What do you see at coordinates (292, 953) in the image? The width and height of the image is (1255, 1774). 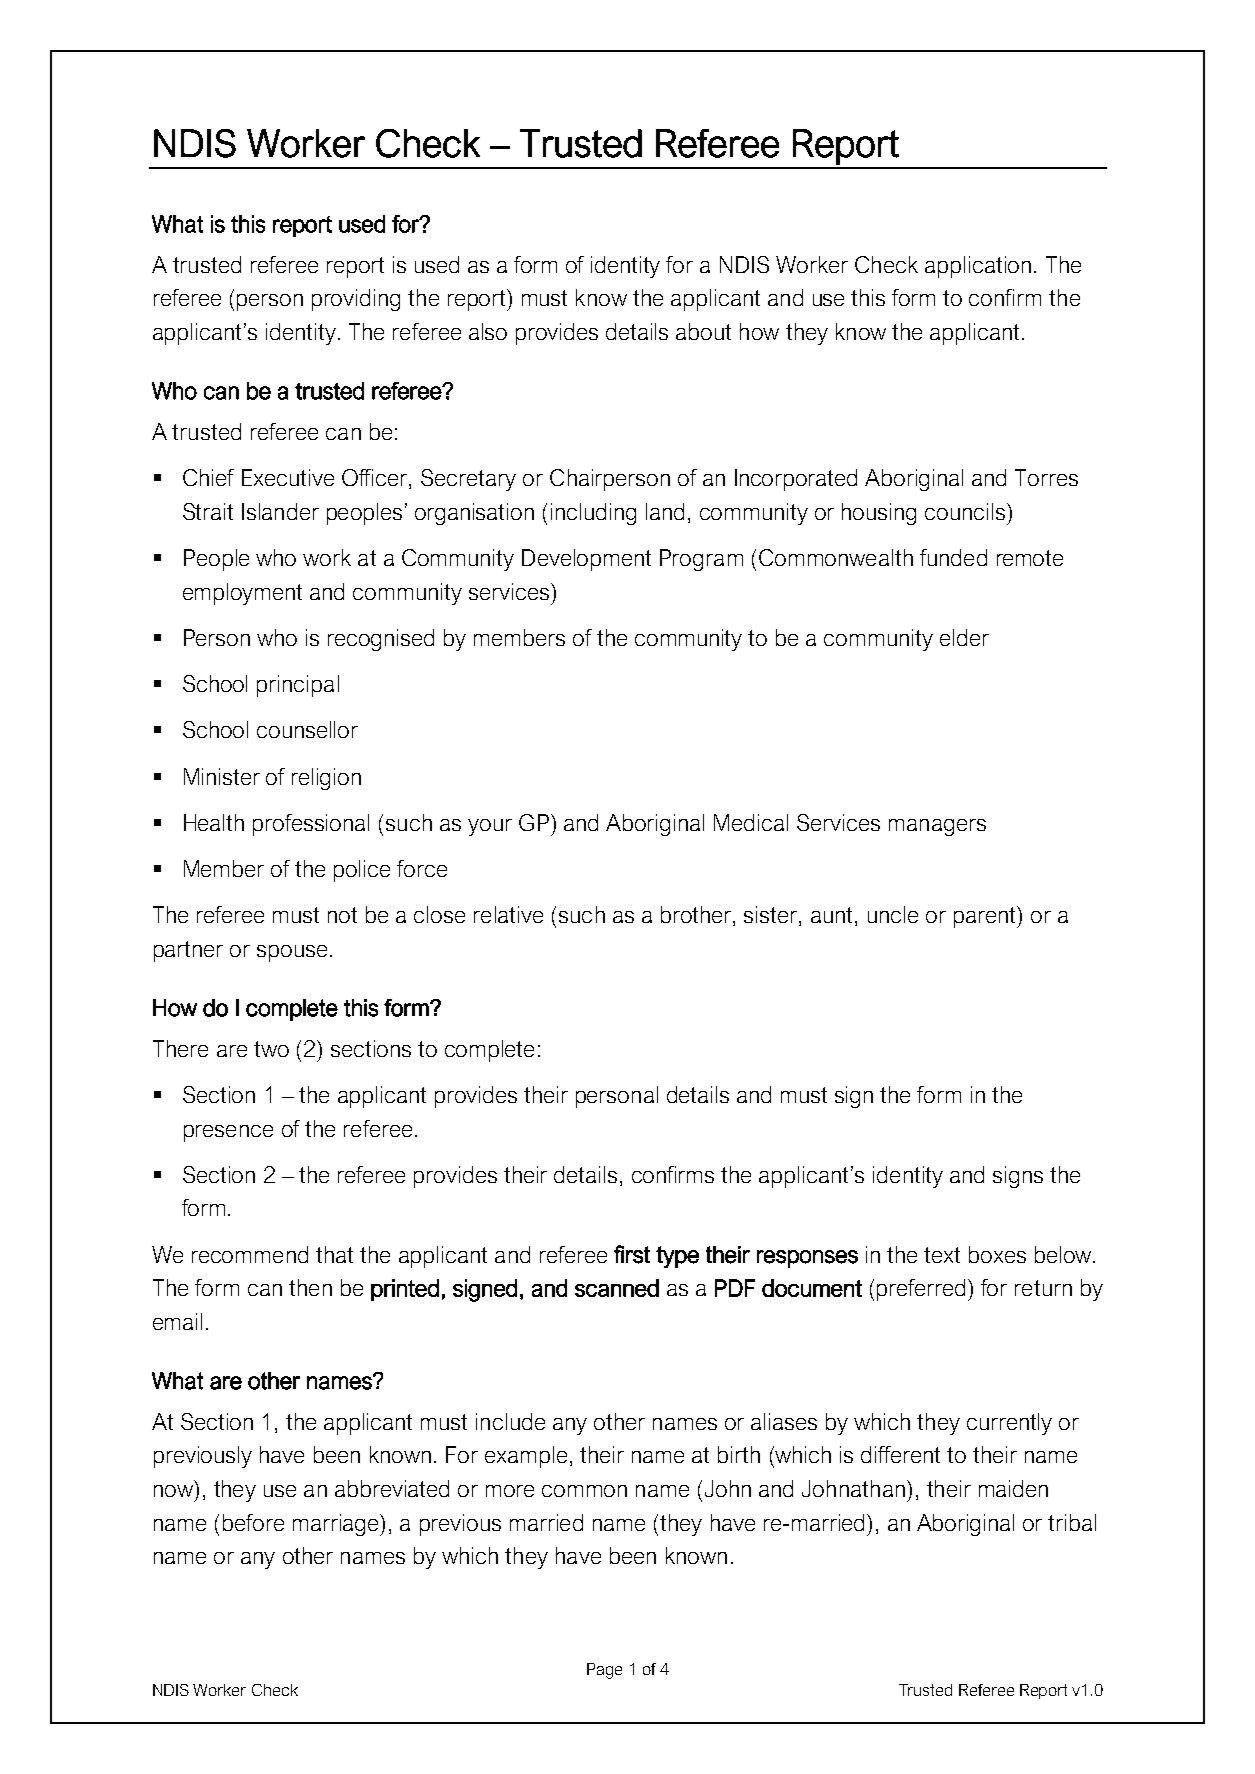 I see `spouse` at bounding box center [292, 953].
